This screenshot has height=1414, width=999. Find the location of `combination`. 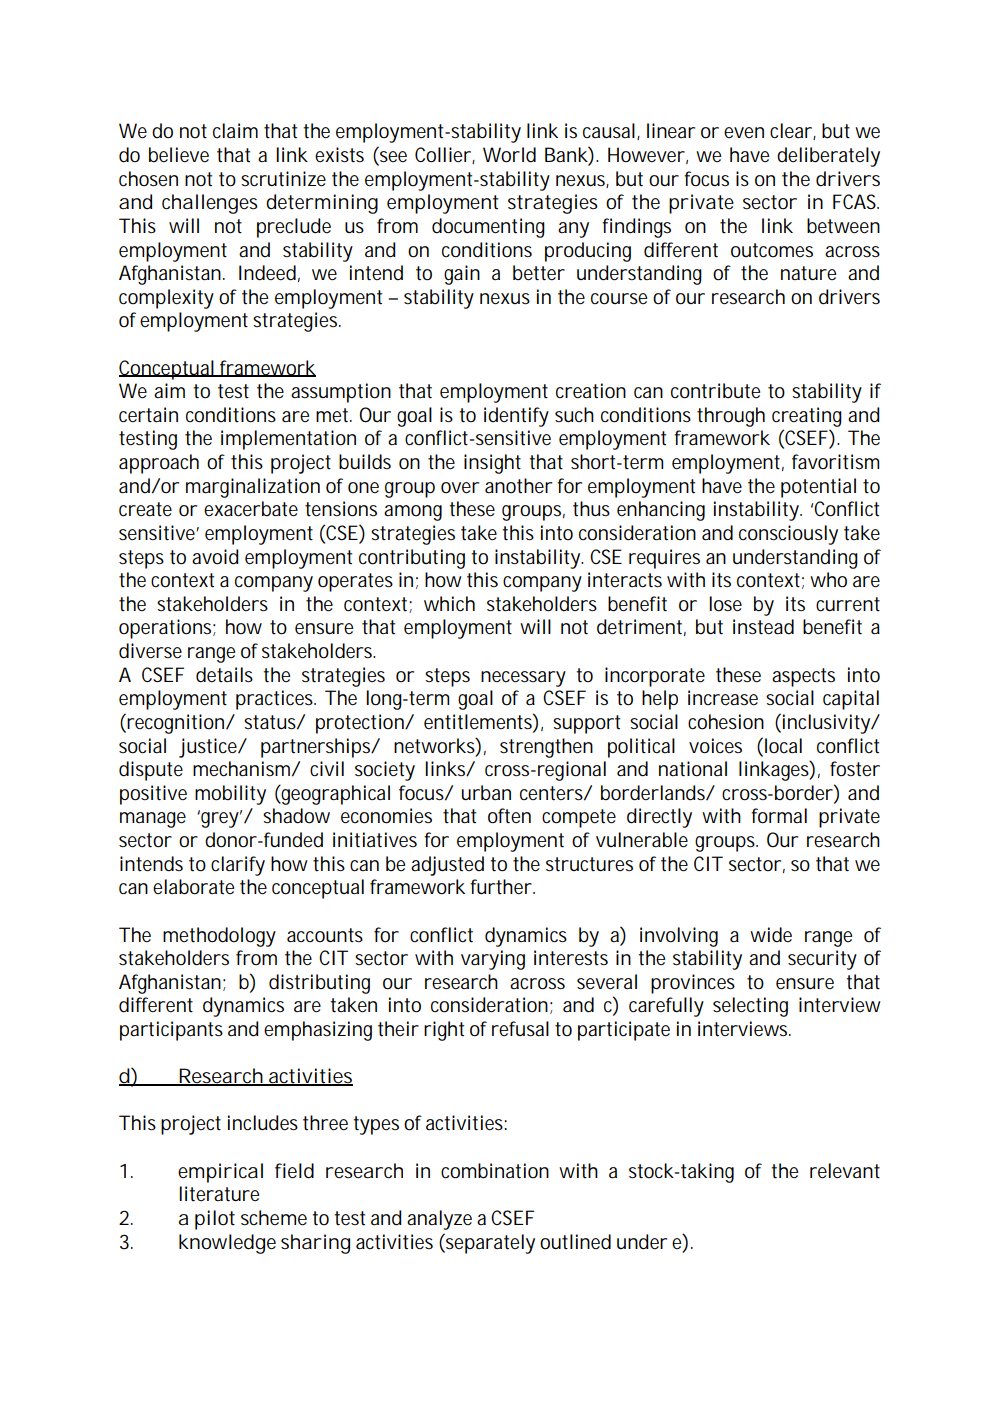

combination is located at coordinates (495, 1171).
